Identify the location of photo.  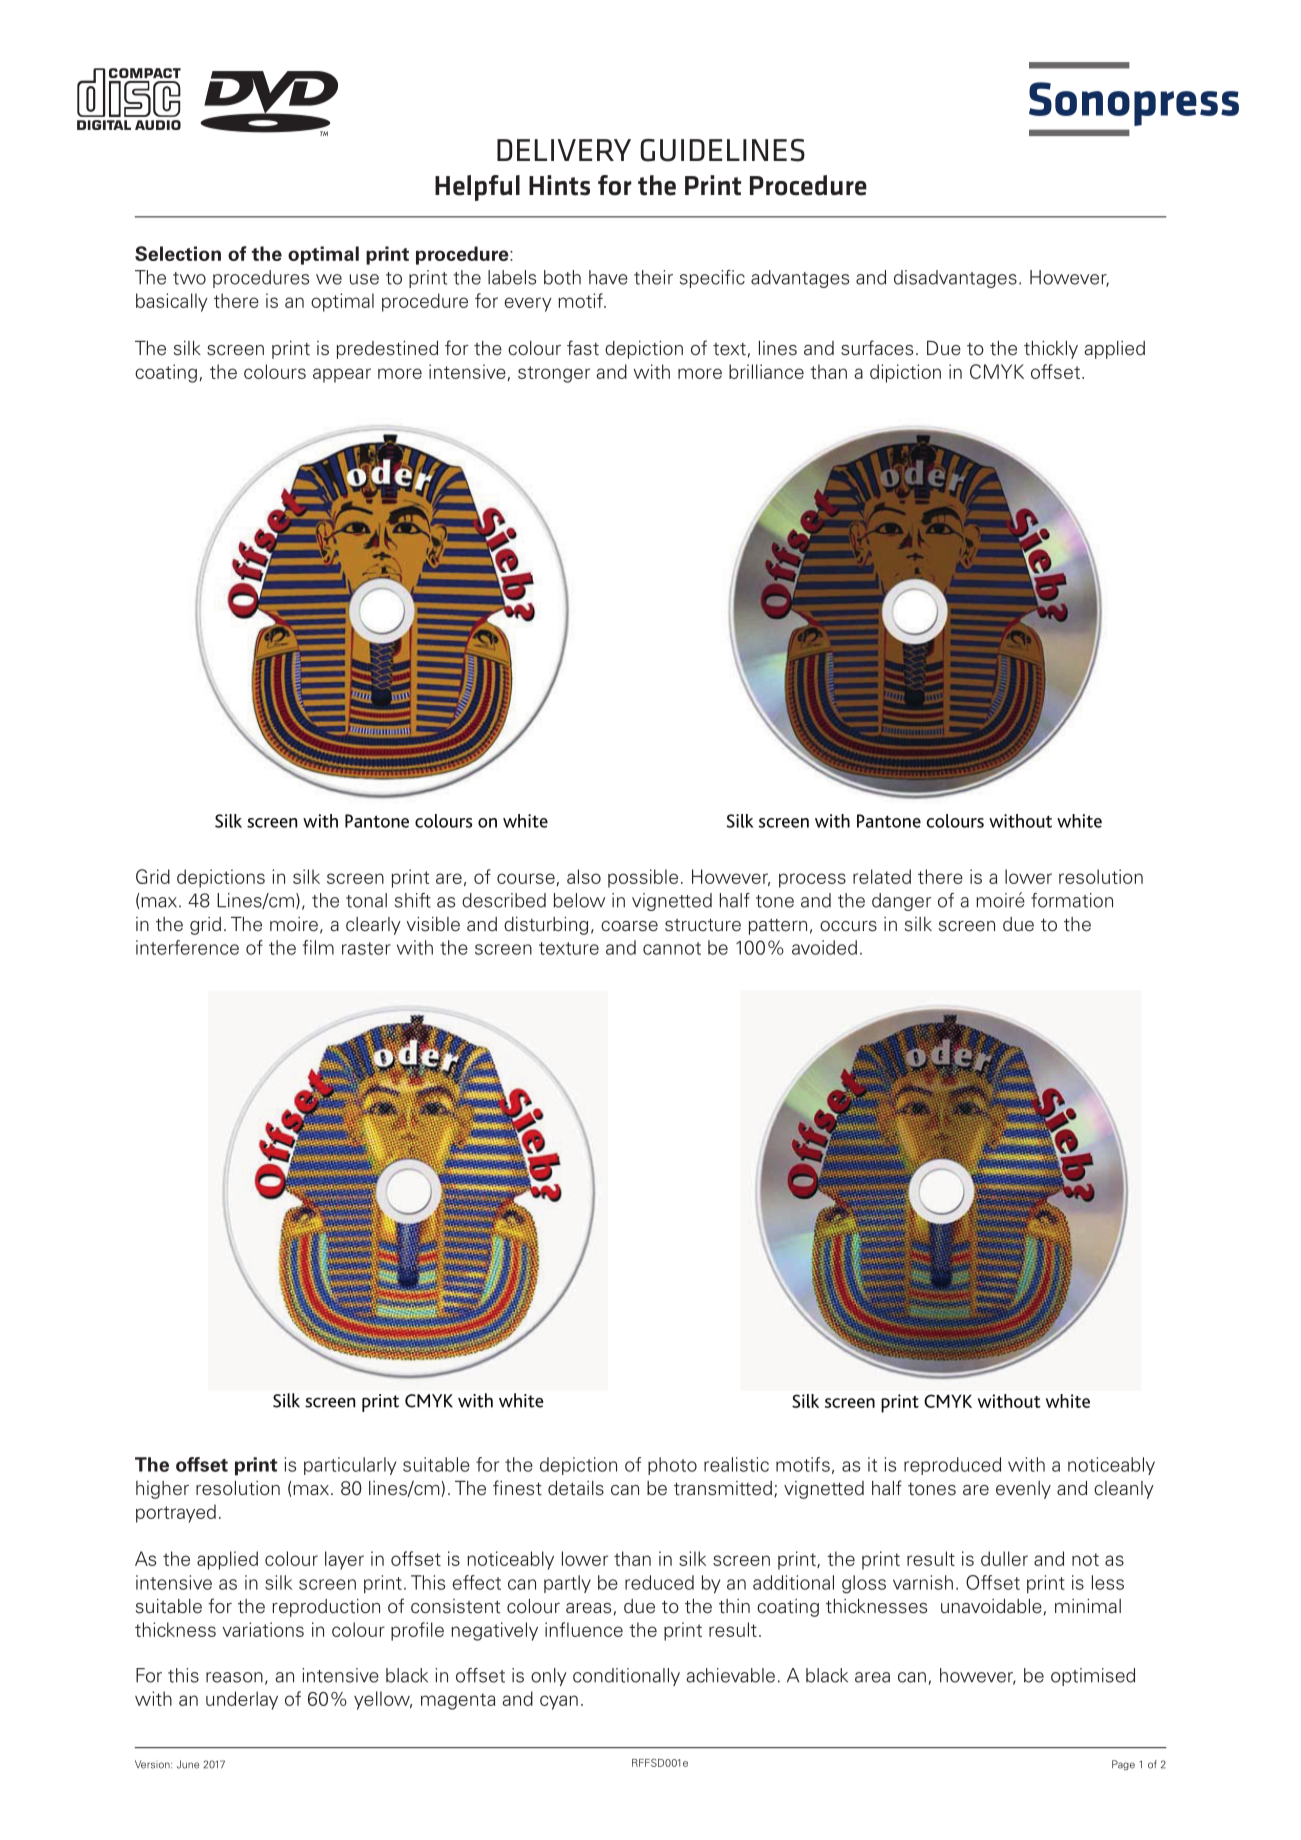
(672, 1466).
